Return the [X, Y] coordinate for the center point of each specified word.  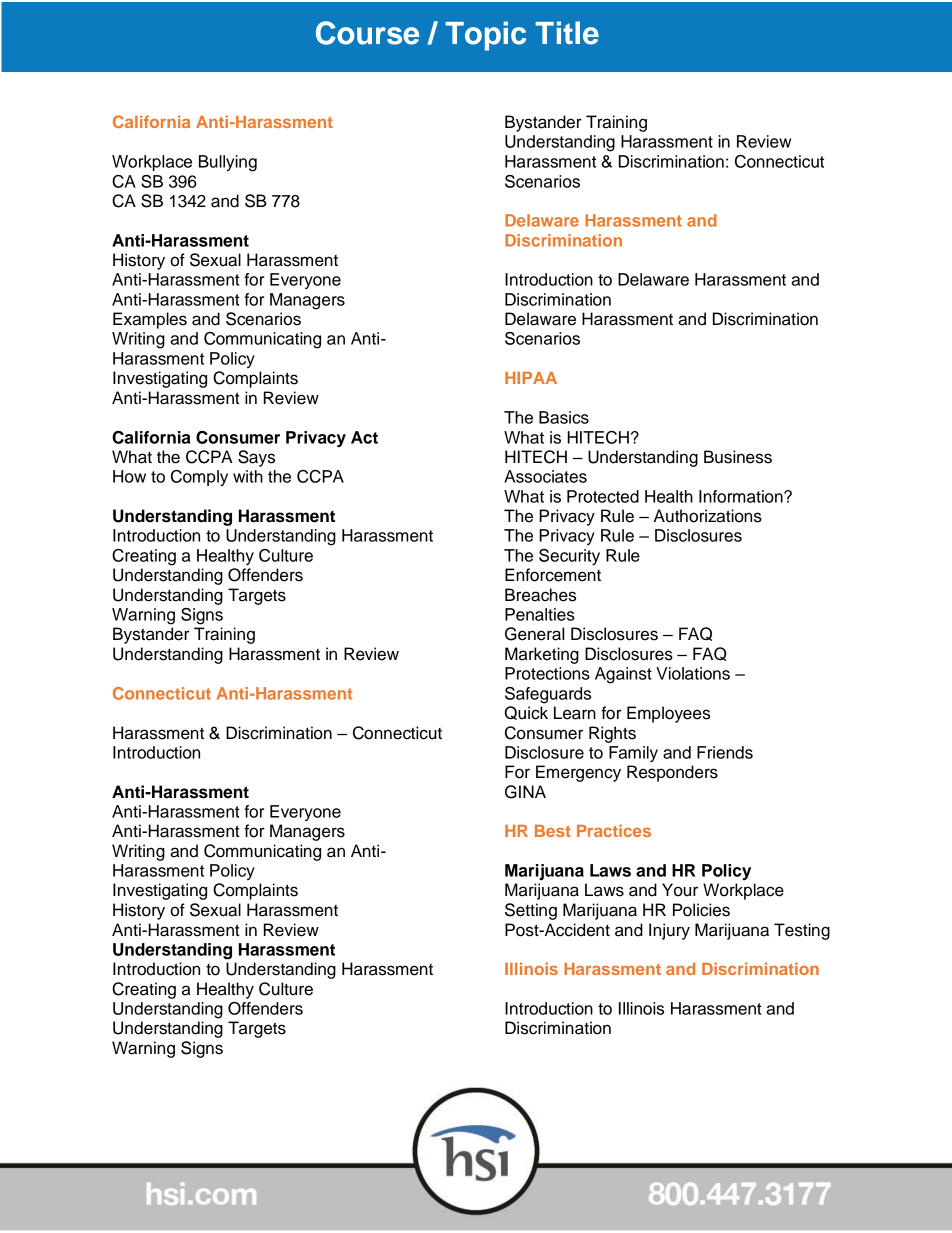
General [534, 634]
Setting [531, 911]
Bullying [228, 163]
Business [738, 457]
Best [553, 831]
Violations [693, 673]
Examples [150, 320]
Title [567, 33]
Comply [199, 478]
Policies [701, 910]
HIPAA [531, 378]
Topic [485, 36]
